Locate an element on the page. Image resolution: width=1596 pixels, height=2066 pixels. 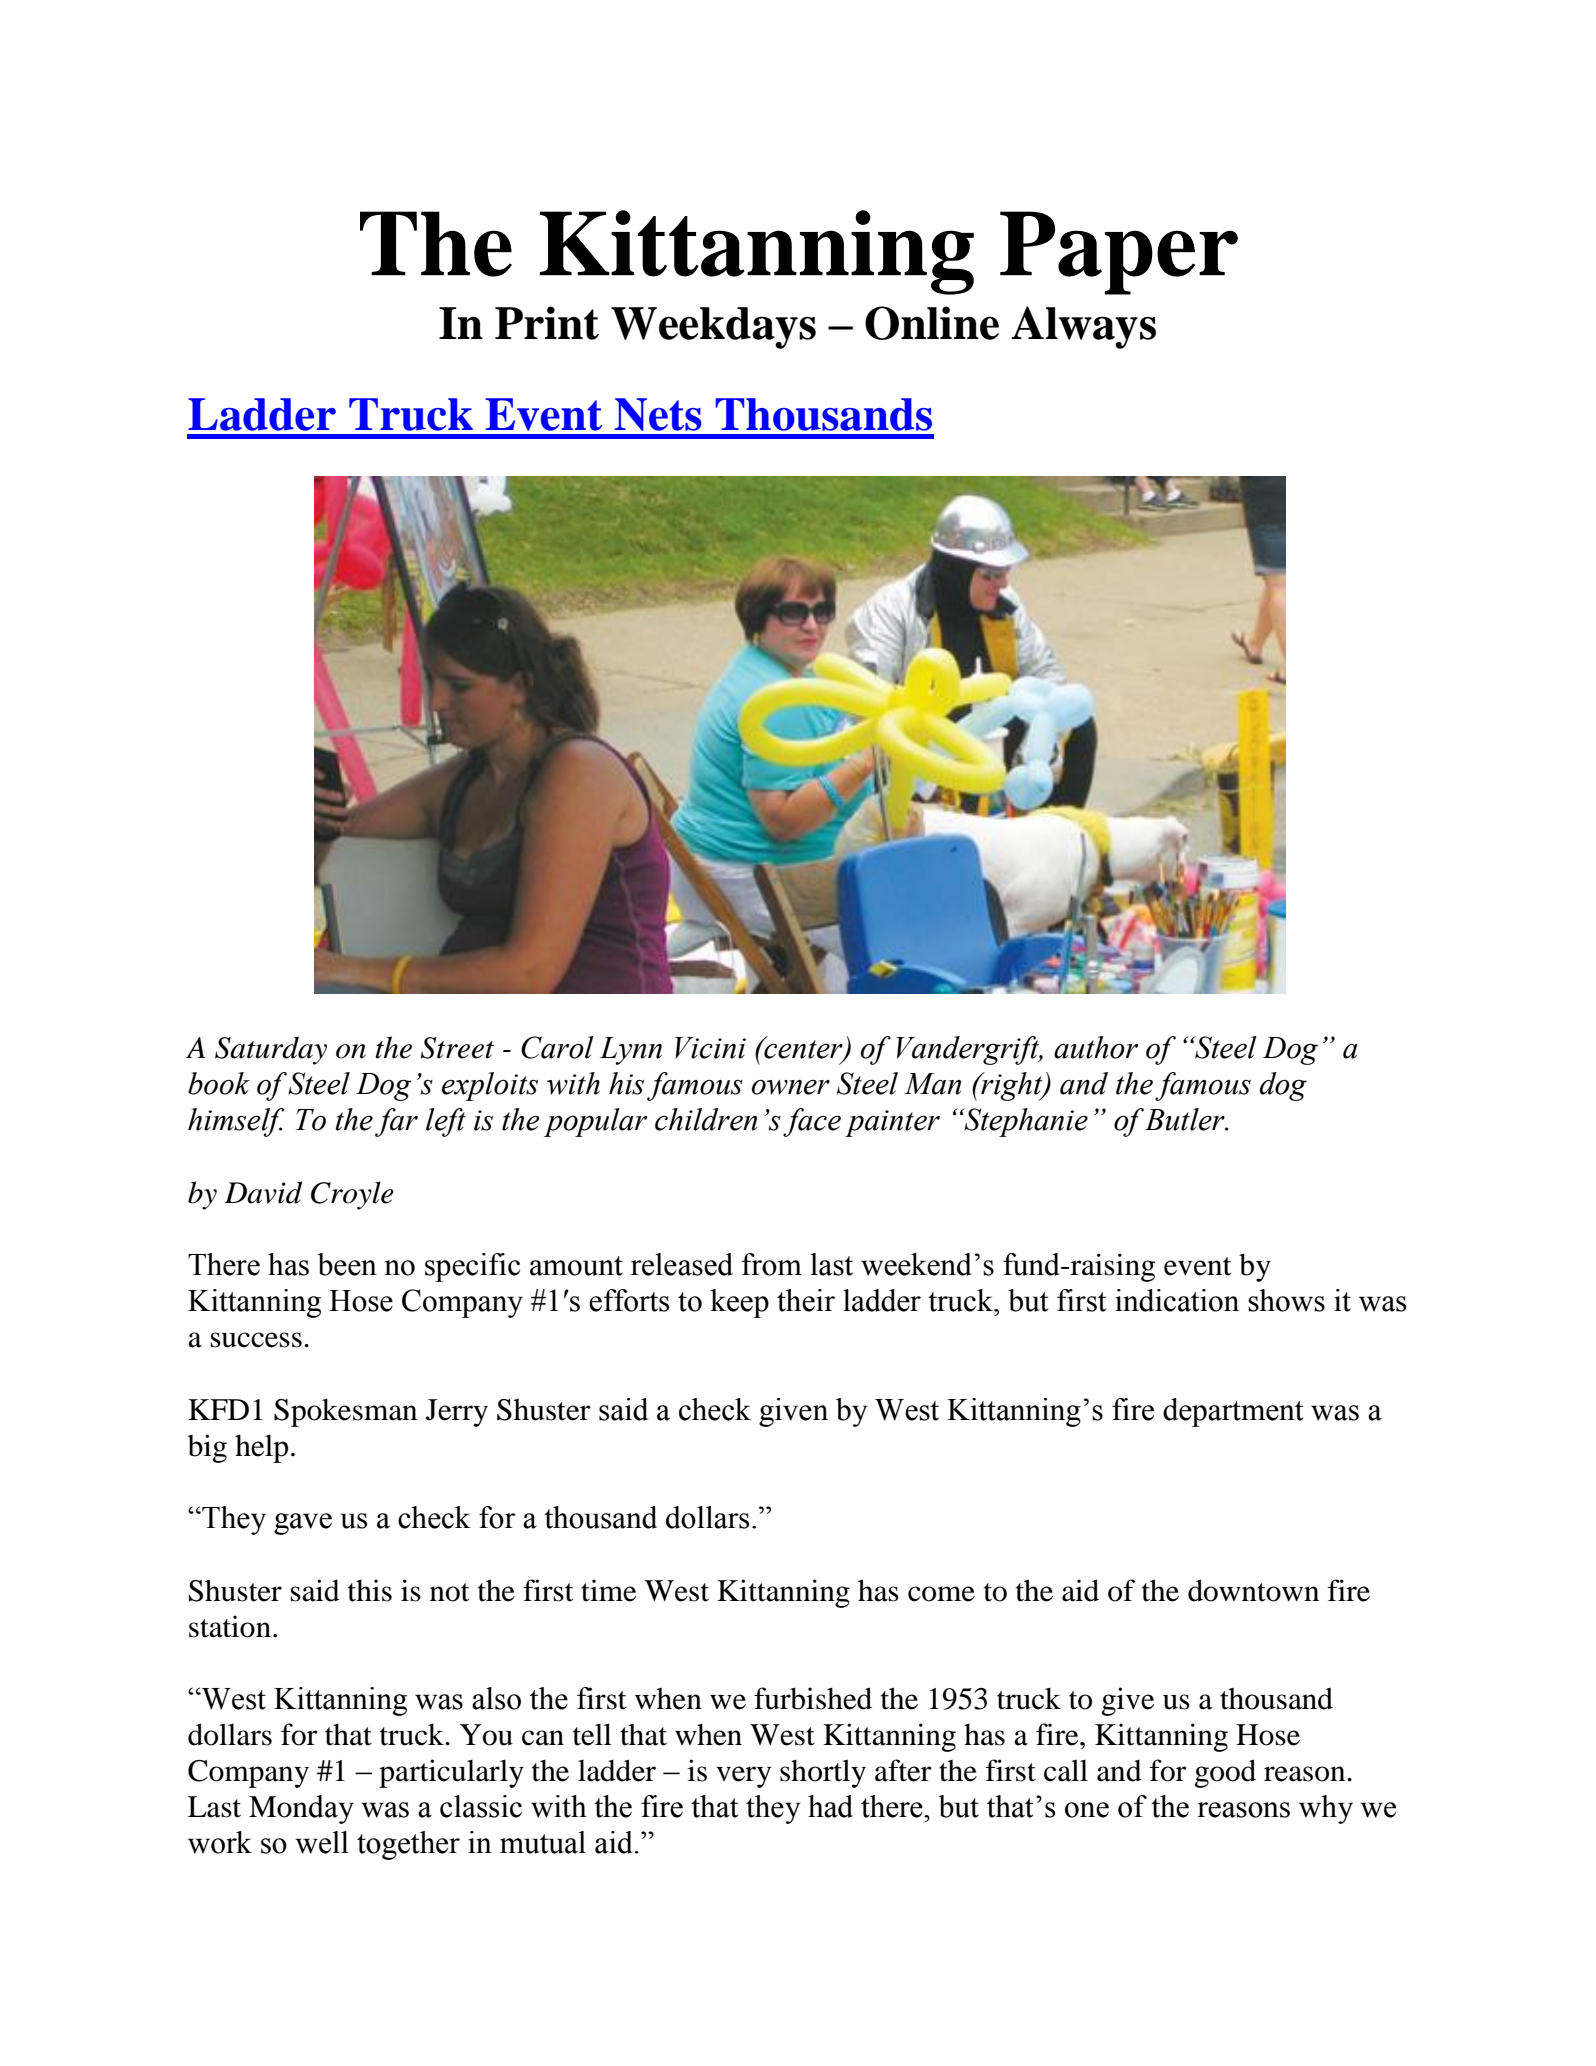
Saturday is located at coordinates (271, 1050).
